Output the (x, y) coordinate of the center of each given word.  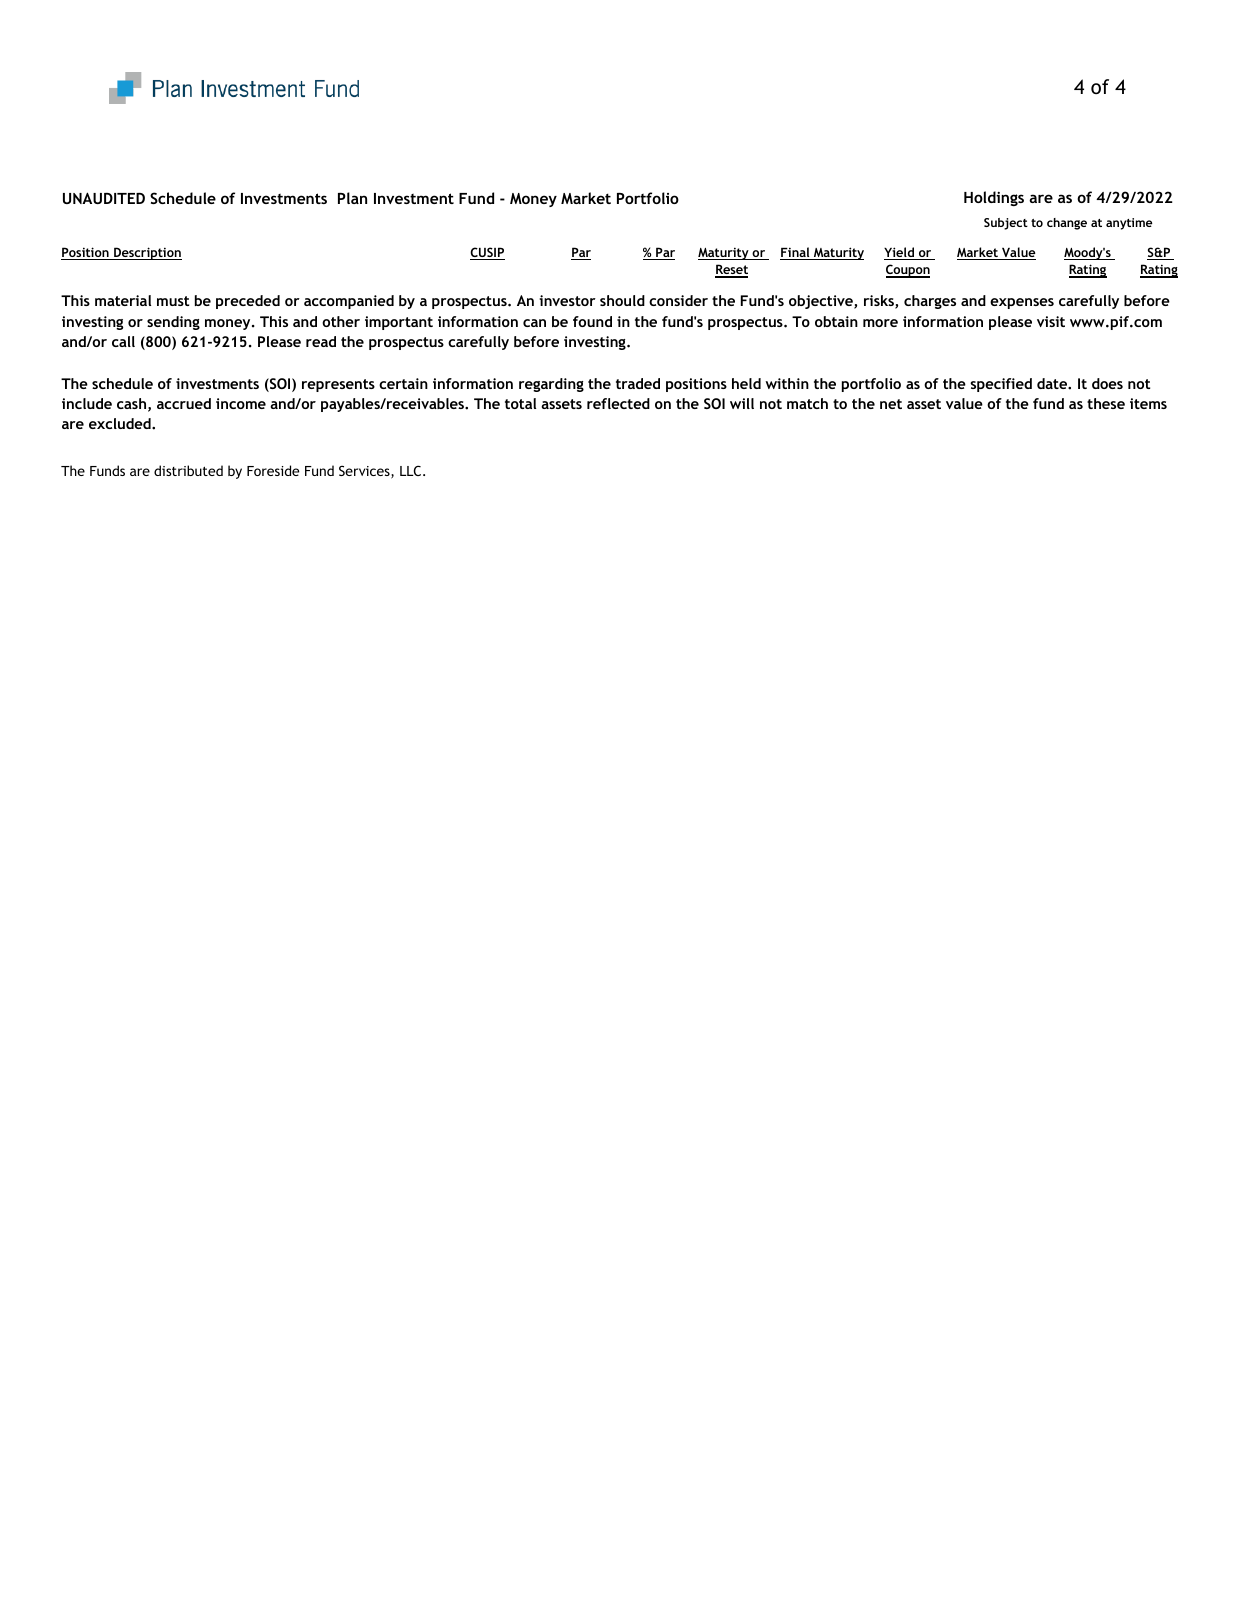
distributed (188, 470)
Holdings (994, 198)
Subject (1006, 224)
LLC (412, 470)
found (592, 321)
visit (1051, 321)
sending (173, 323)
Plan (352, 198)
